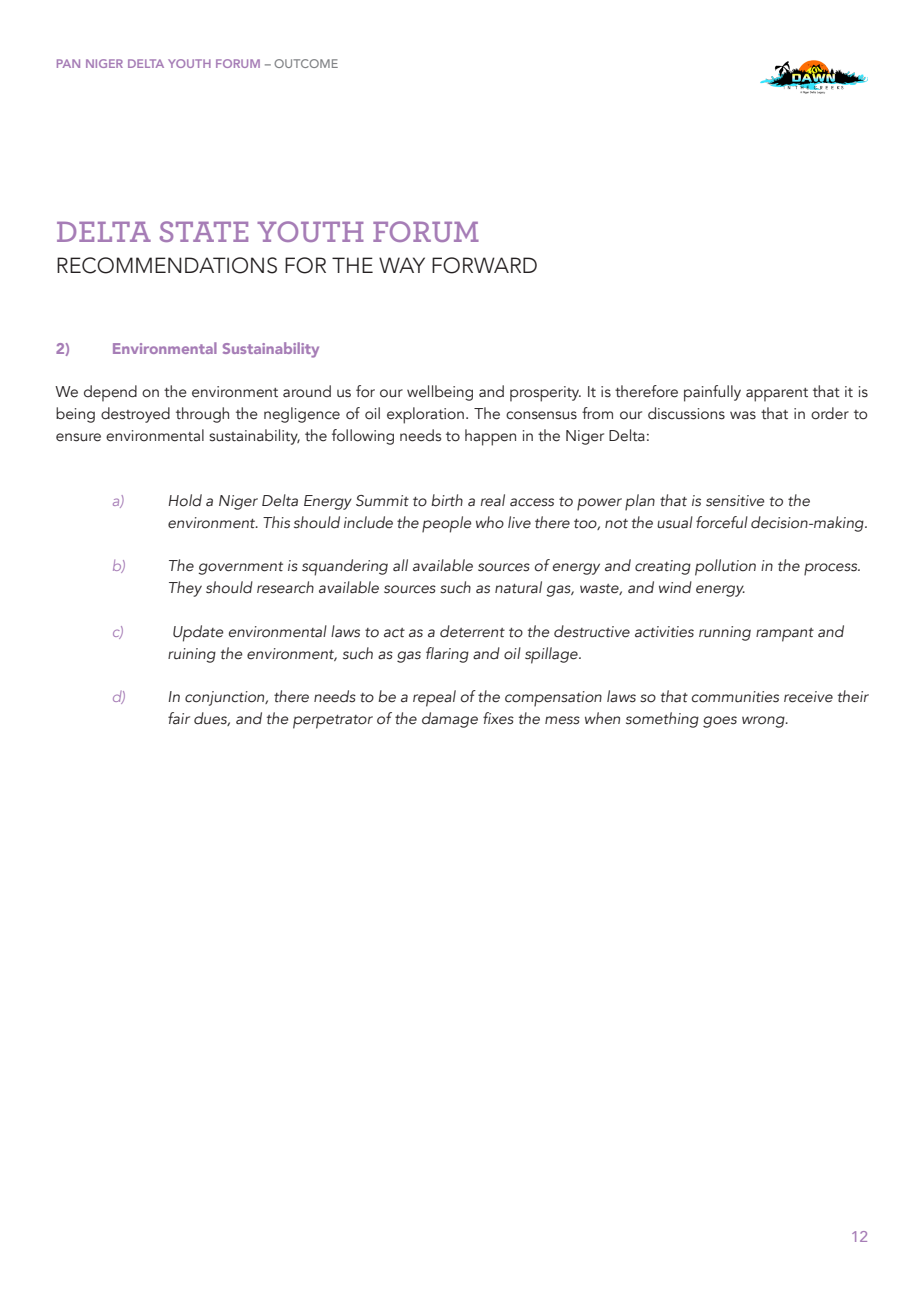 This screenshot has width=924, height=1308. Describe the element at coordinates (484, 265) in the screenshot. I see `FORWARD` at that location.
